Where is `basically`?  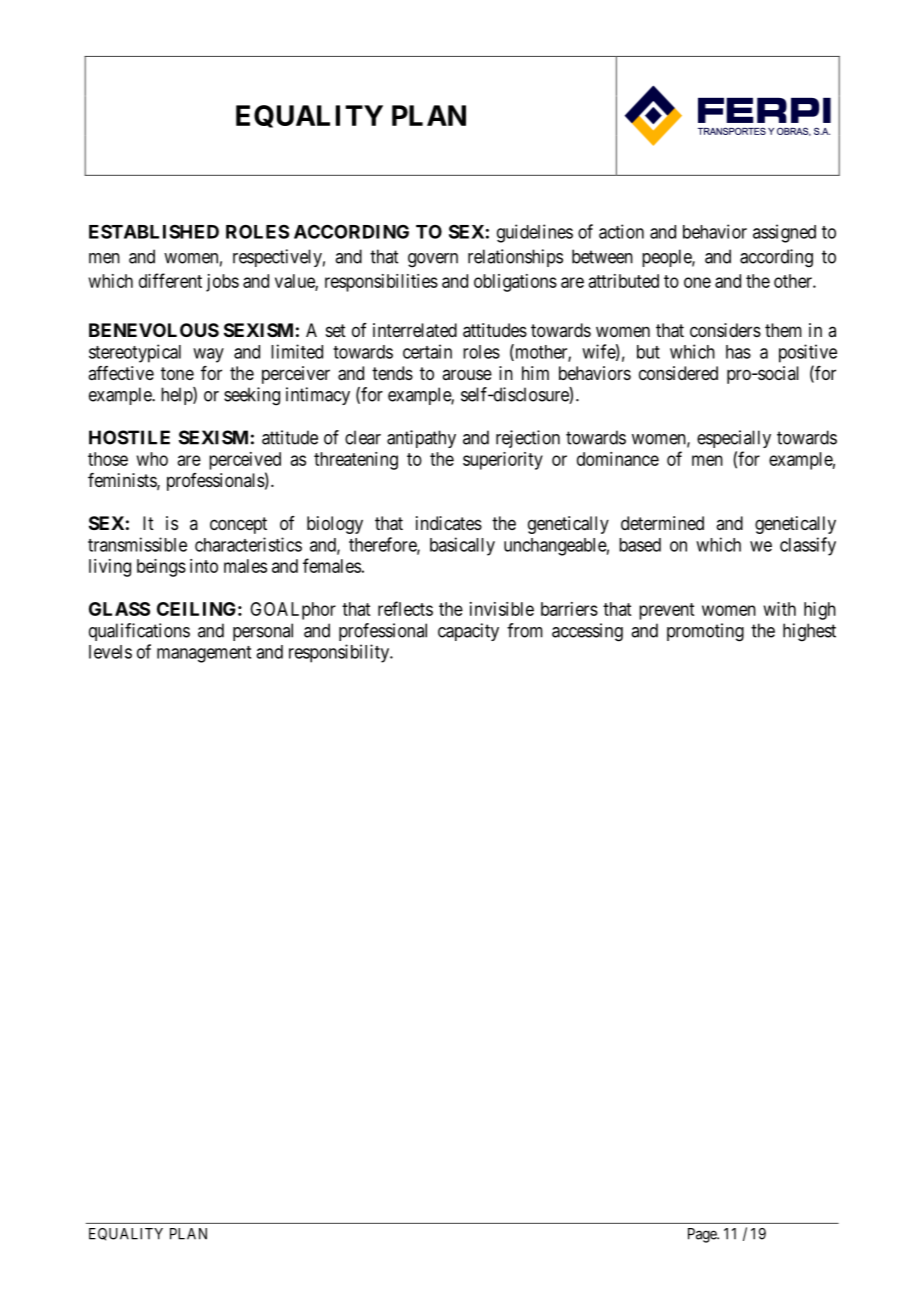 basically is located at coordinates (462, 546).
